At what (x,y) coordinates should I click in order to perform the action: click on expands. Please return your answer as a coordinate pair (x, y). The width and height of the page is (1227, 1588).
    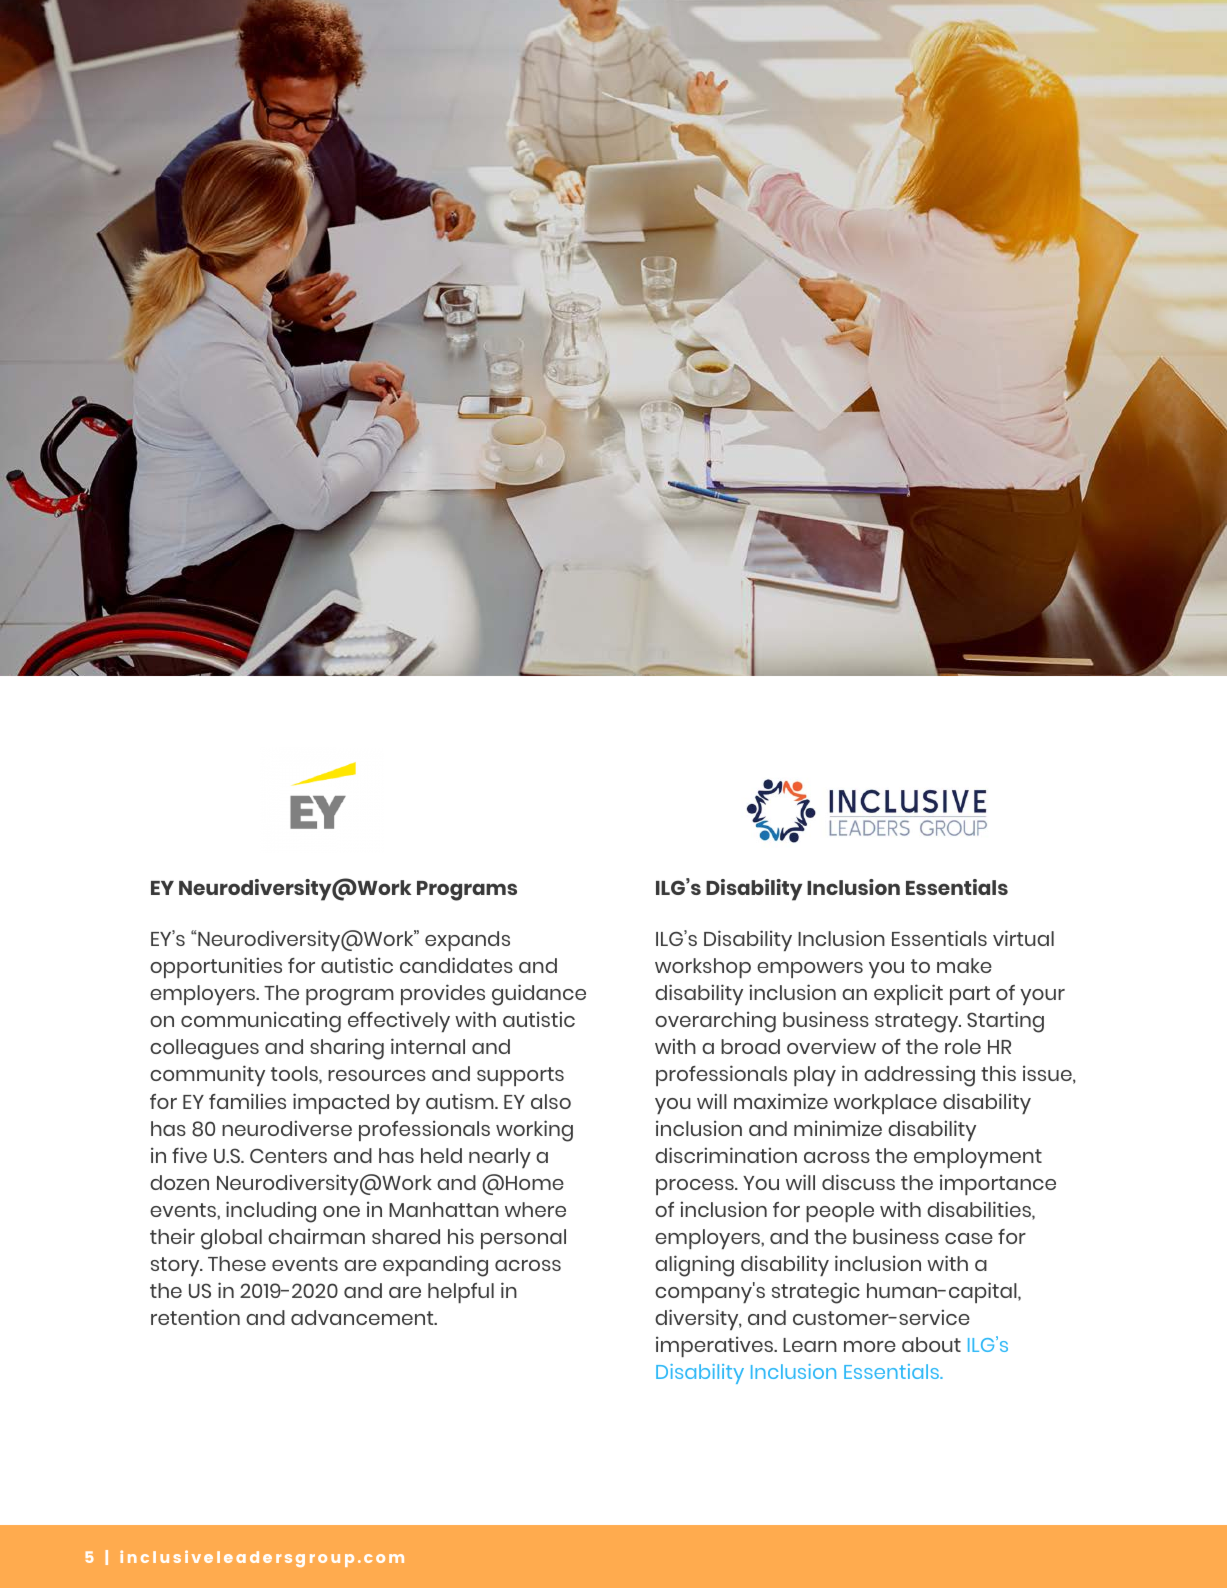
    Looking at the image, I should click on (467, 941).
